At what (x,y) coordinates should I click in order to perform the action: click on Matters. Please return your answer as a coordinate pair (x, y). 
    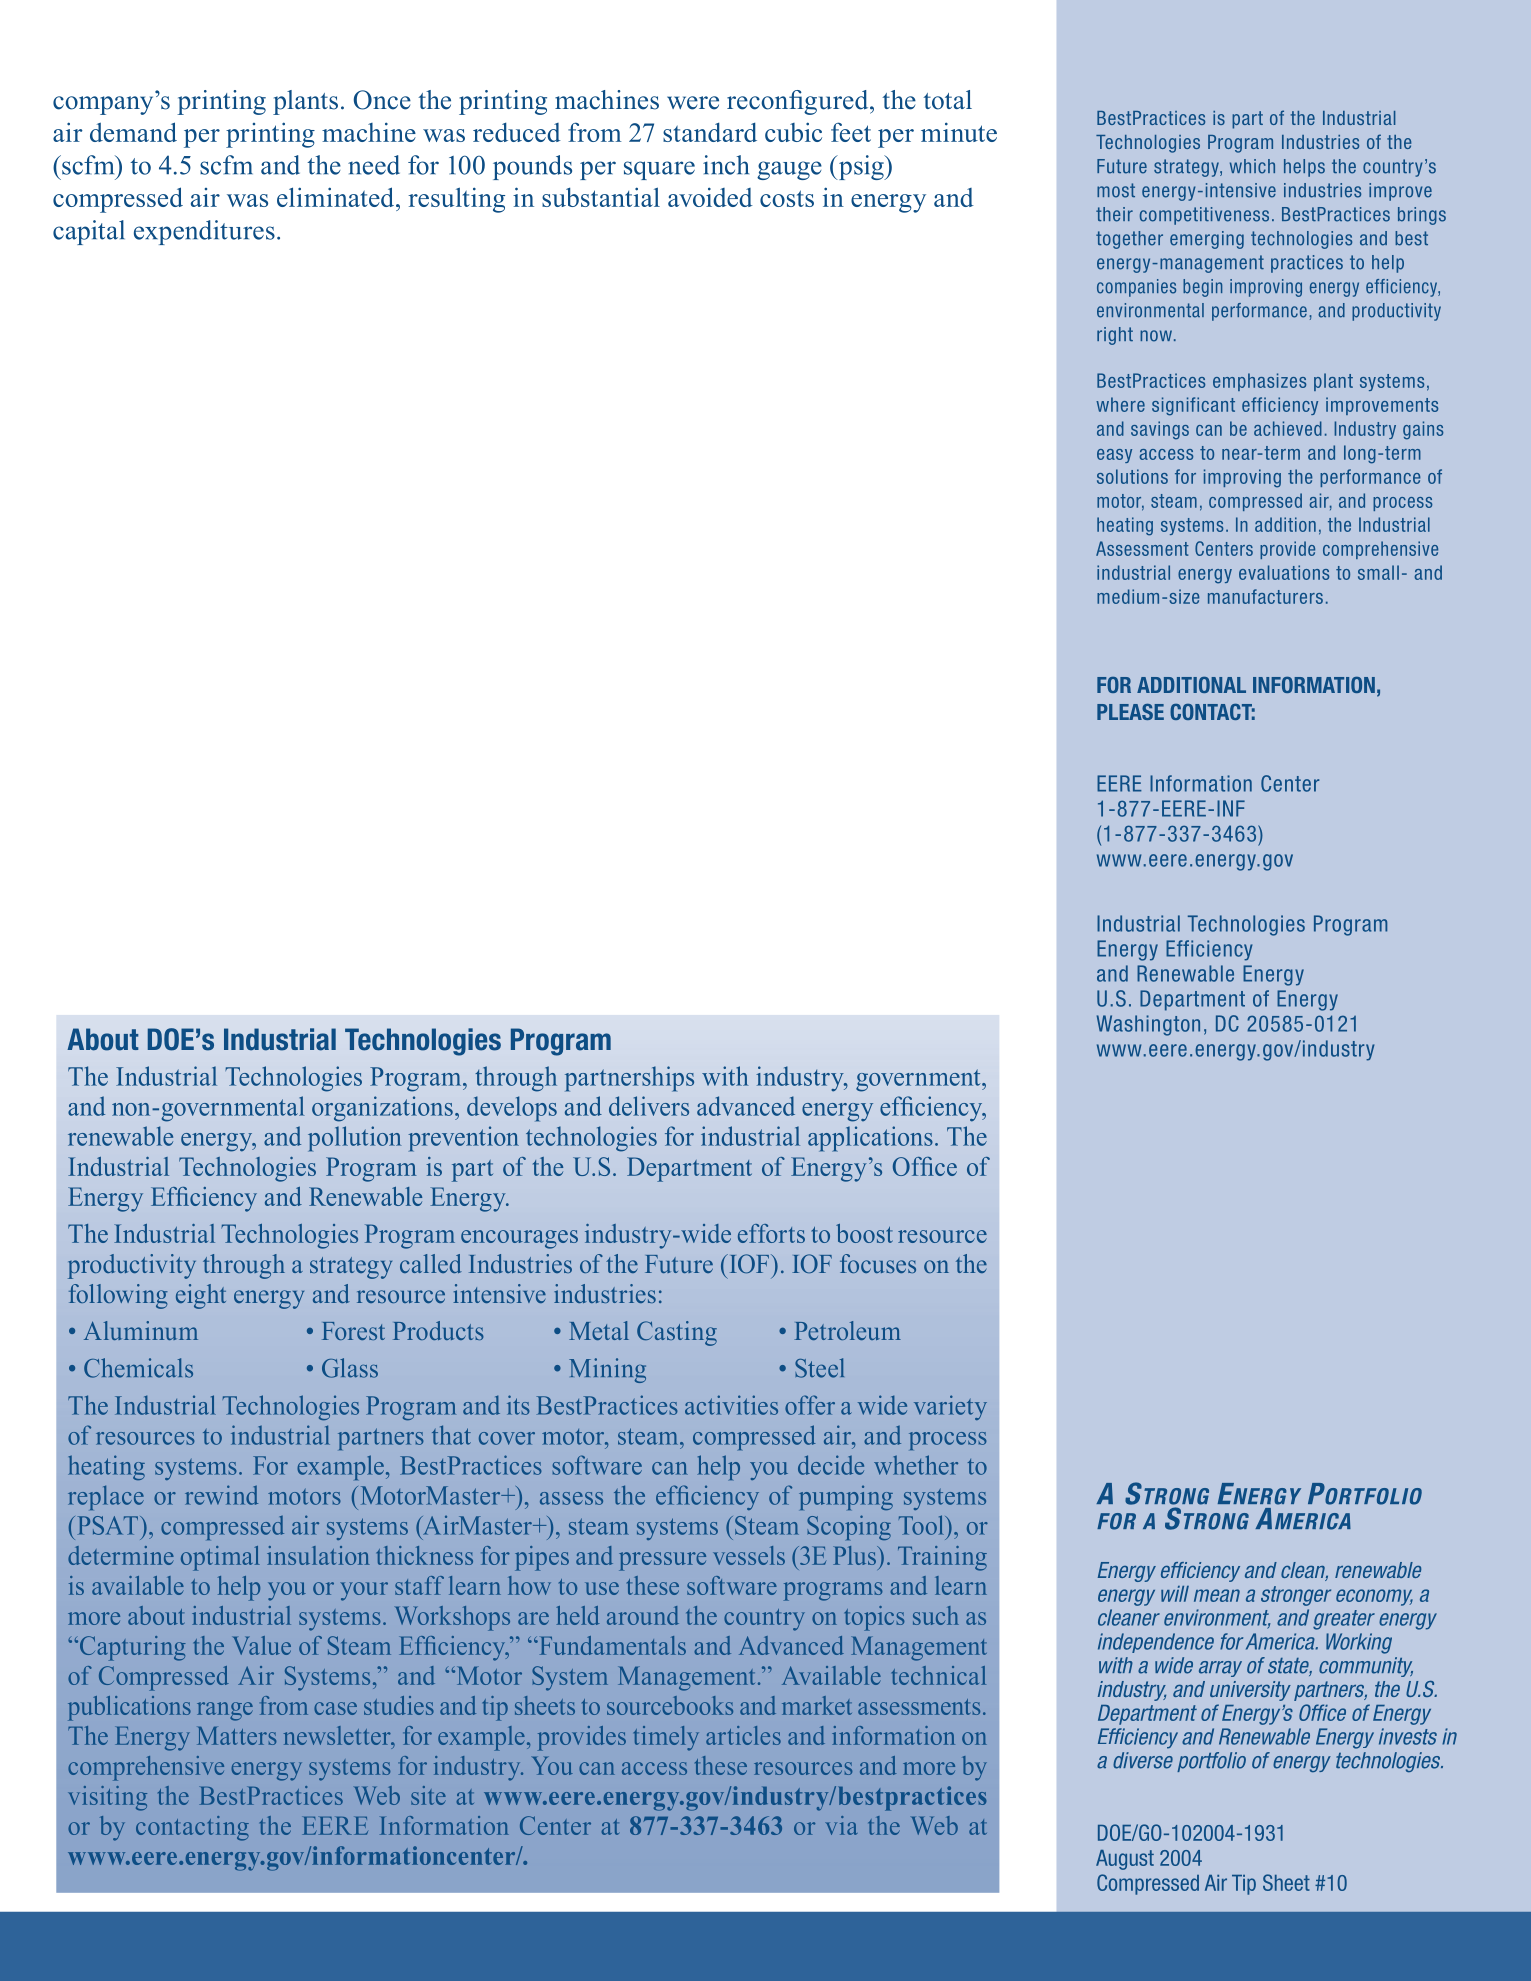
    Looking at the image, I should click on (236, 1736).
